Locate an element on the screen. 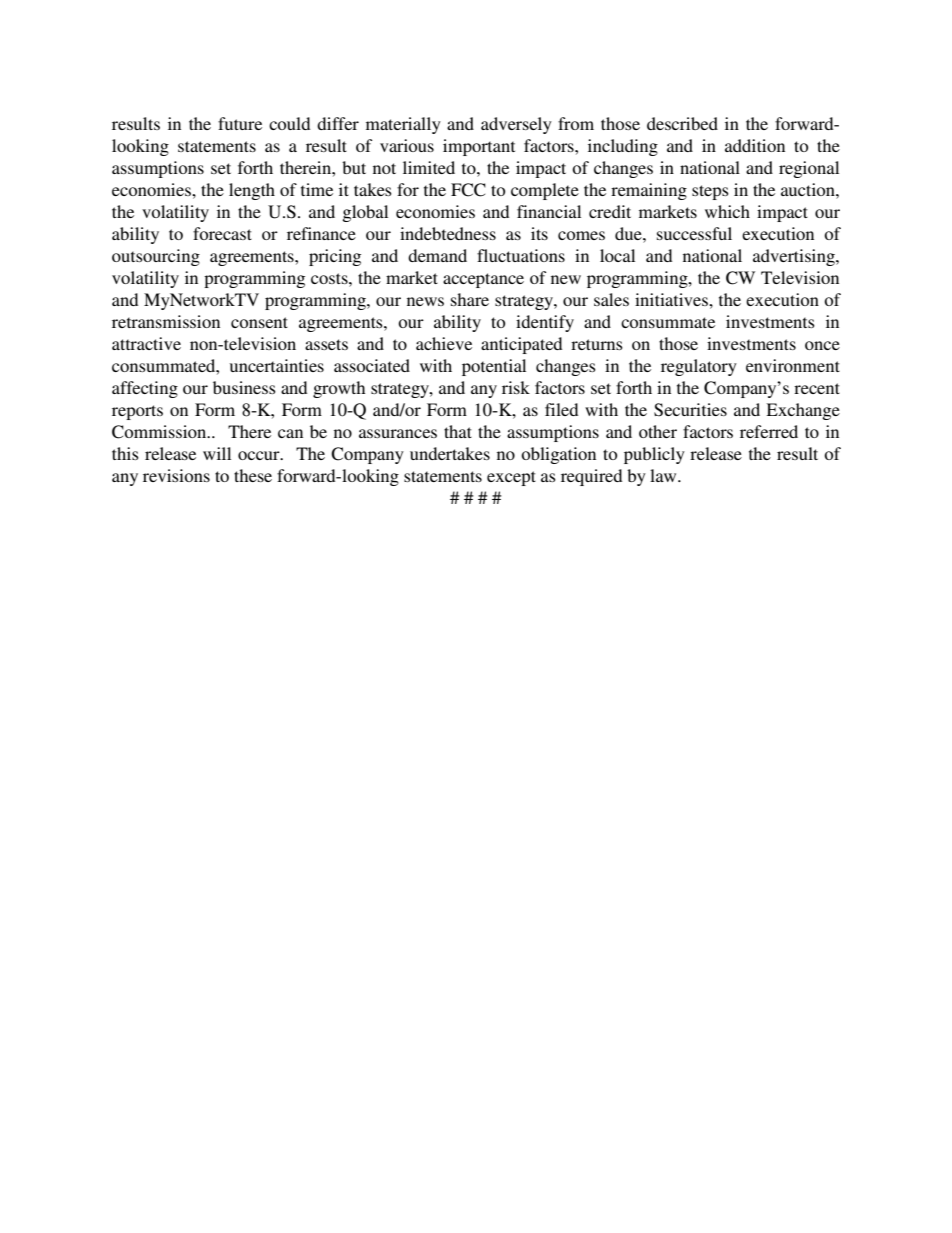 The width and height of the screenshot is (952, 1233). acceptance is located at coordinates (483, 280).
